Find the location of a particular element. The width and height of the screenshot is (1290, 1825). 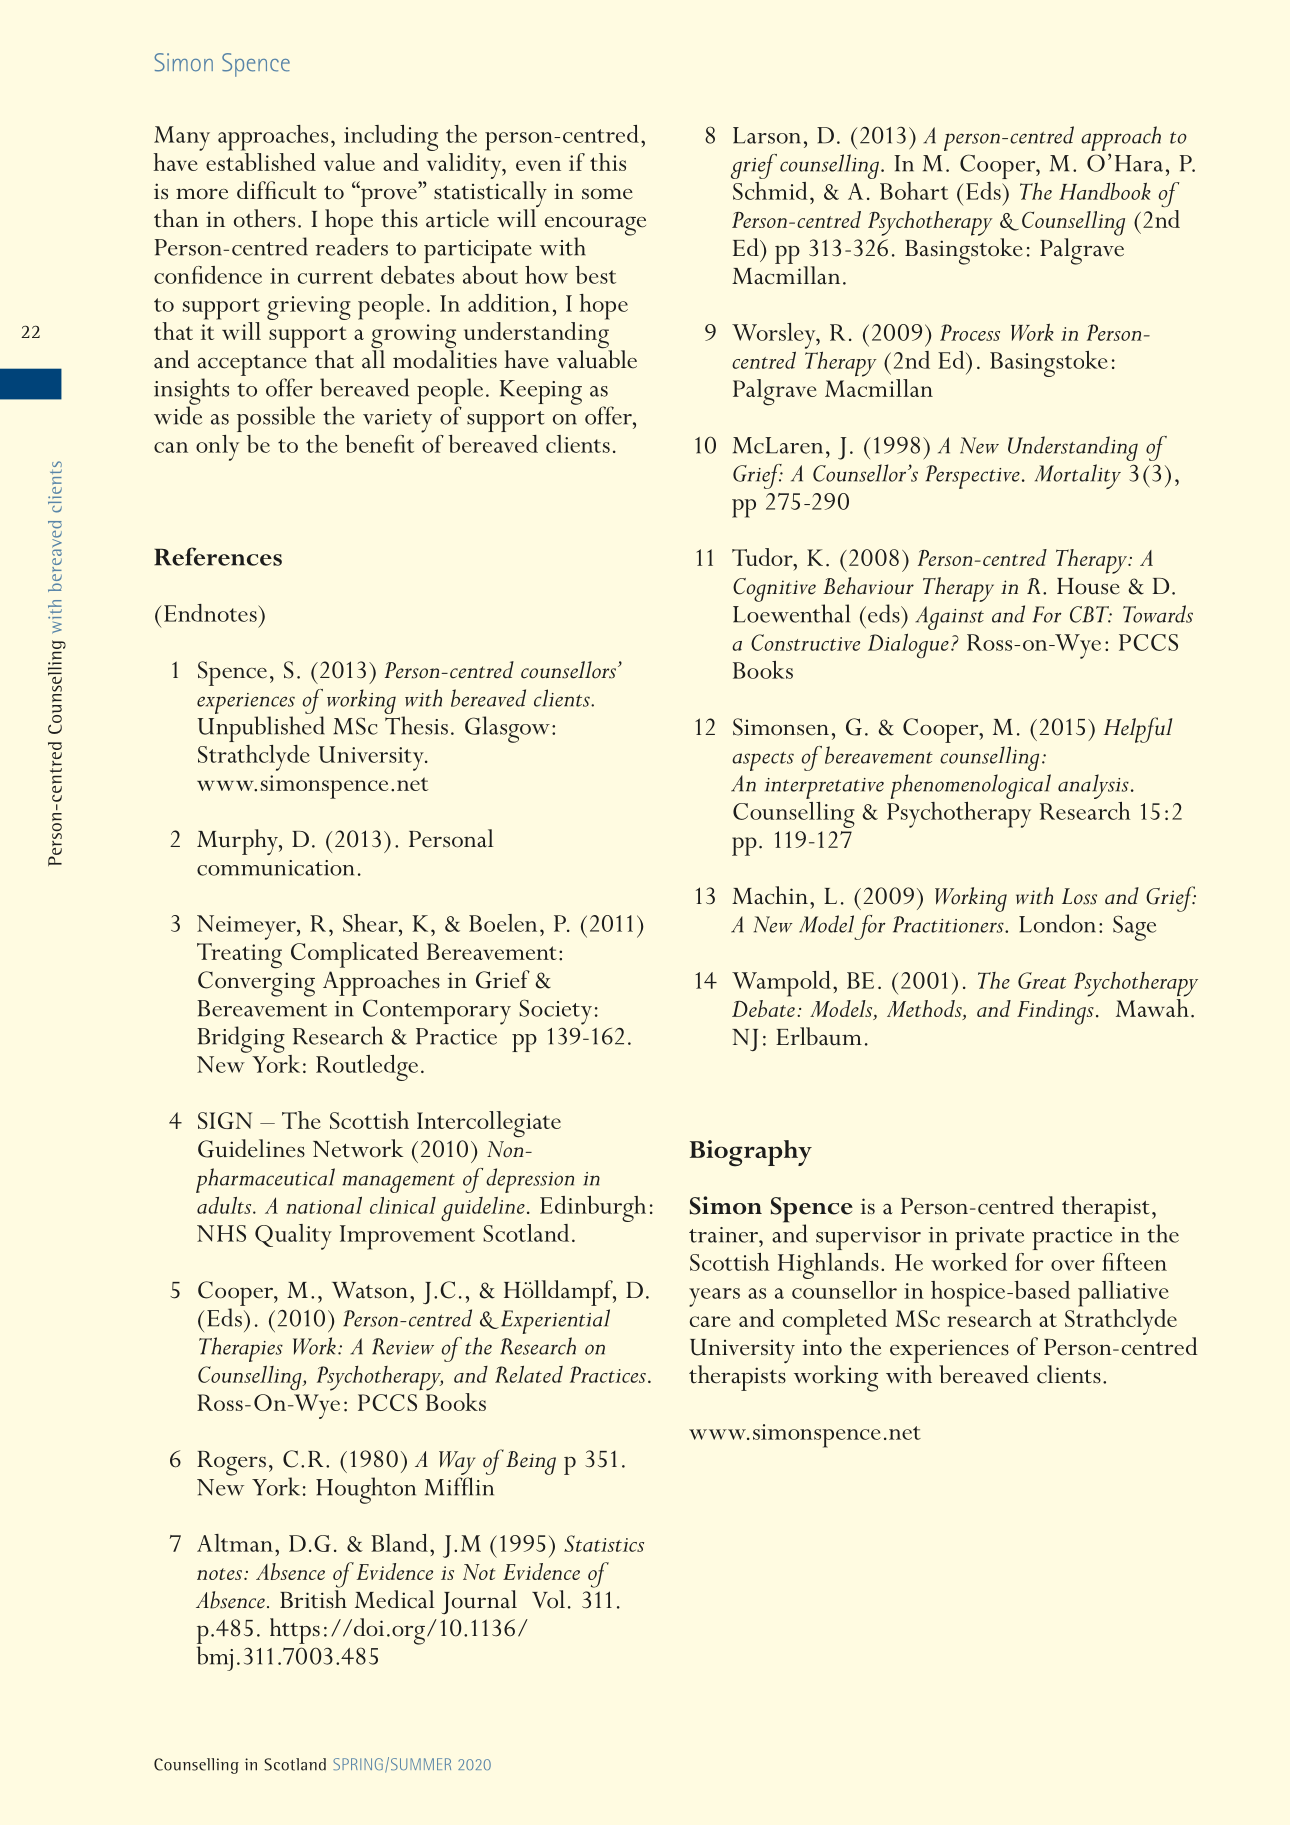

Altman is located at coordinates (235, 1543).
